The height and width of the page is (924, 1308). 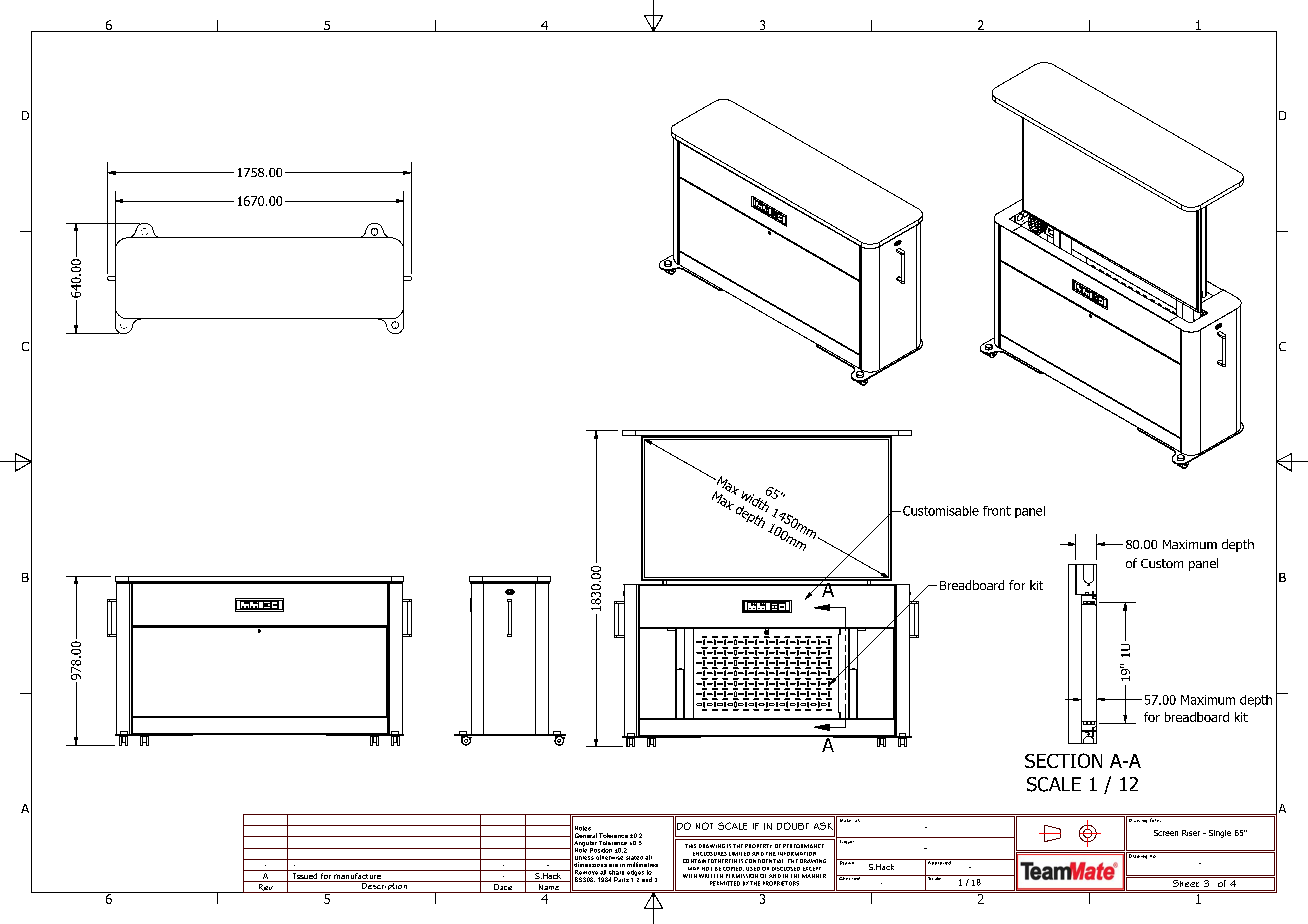 What do you see at coordinates (690, 846) in the page?
I see `THIS` at bounding box center [690, 846].
